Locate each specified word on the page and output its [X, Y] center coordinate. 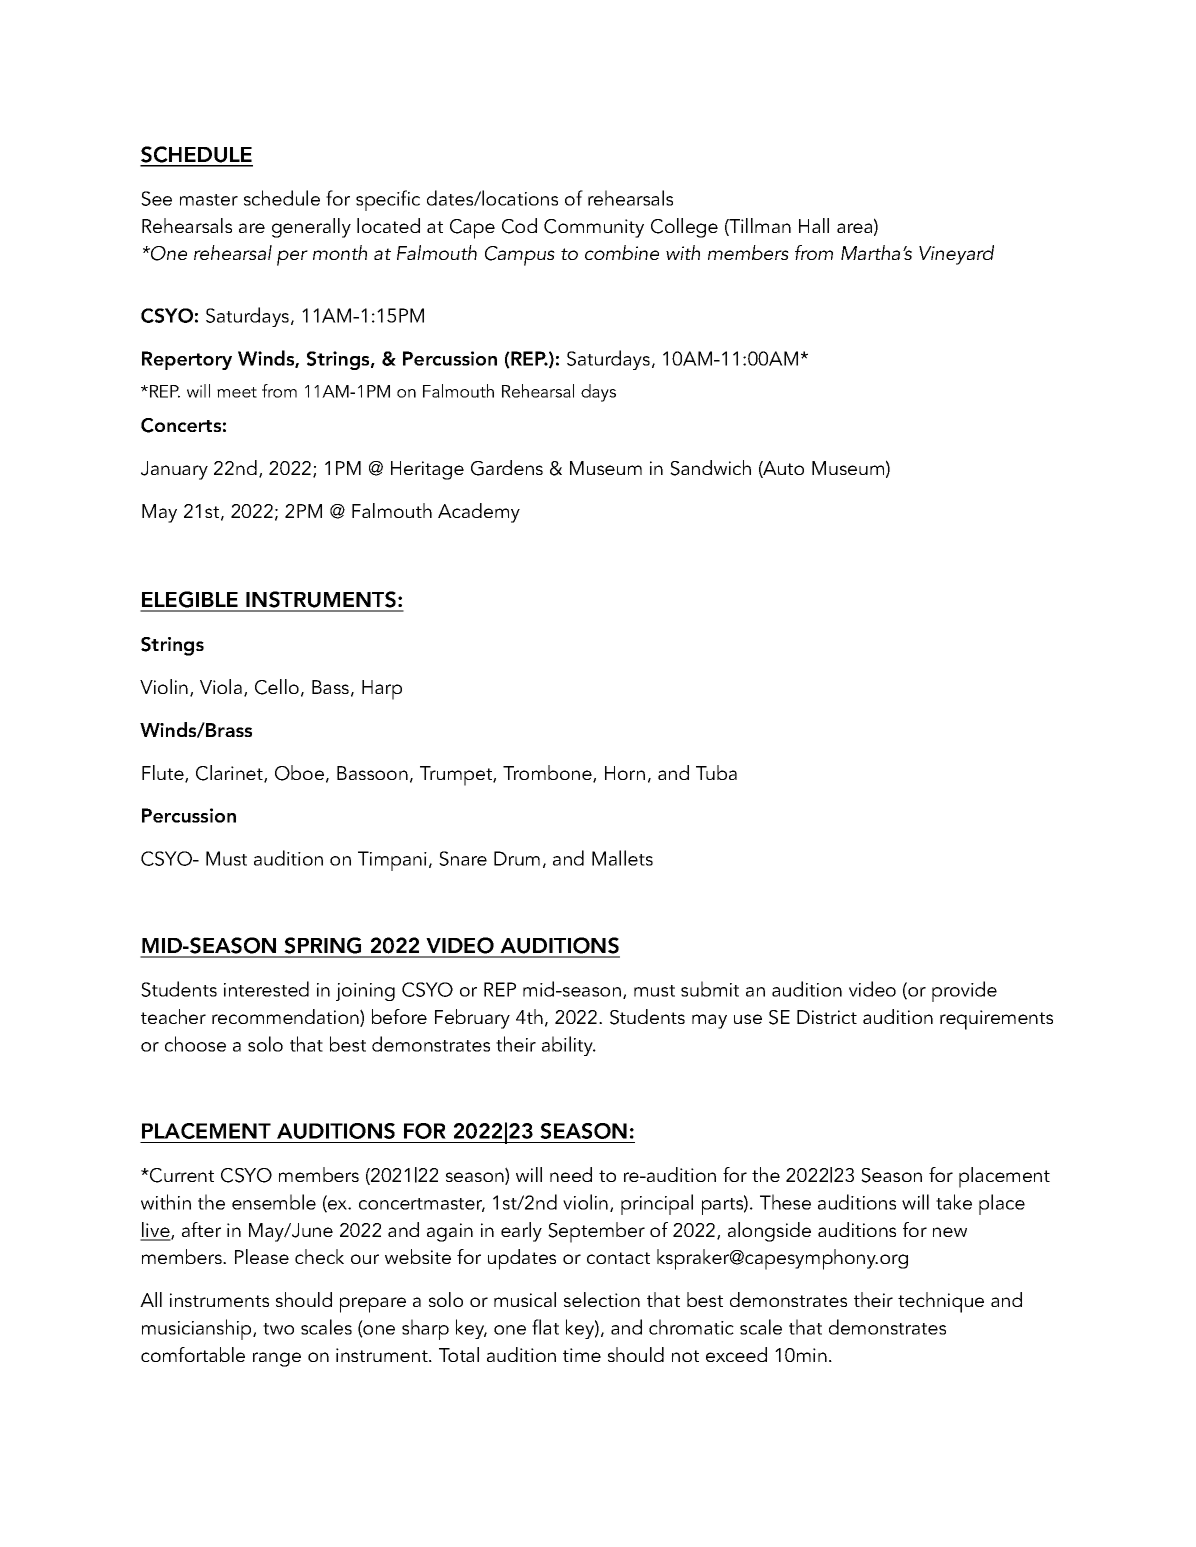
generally [311, 228]
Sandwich [710, 468]
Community [594, 228]
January [174, 470]
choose [195, 1044]
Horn [625, 773]
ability [569, 1046]
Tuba [716, 772]
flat [545, 1327]
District [827, 1017]
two [278, 1329]
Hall [814, 225]
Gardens [507, 468]
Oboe [299, 773]
